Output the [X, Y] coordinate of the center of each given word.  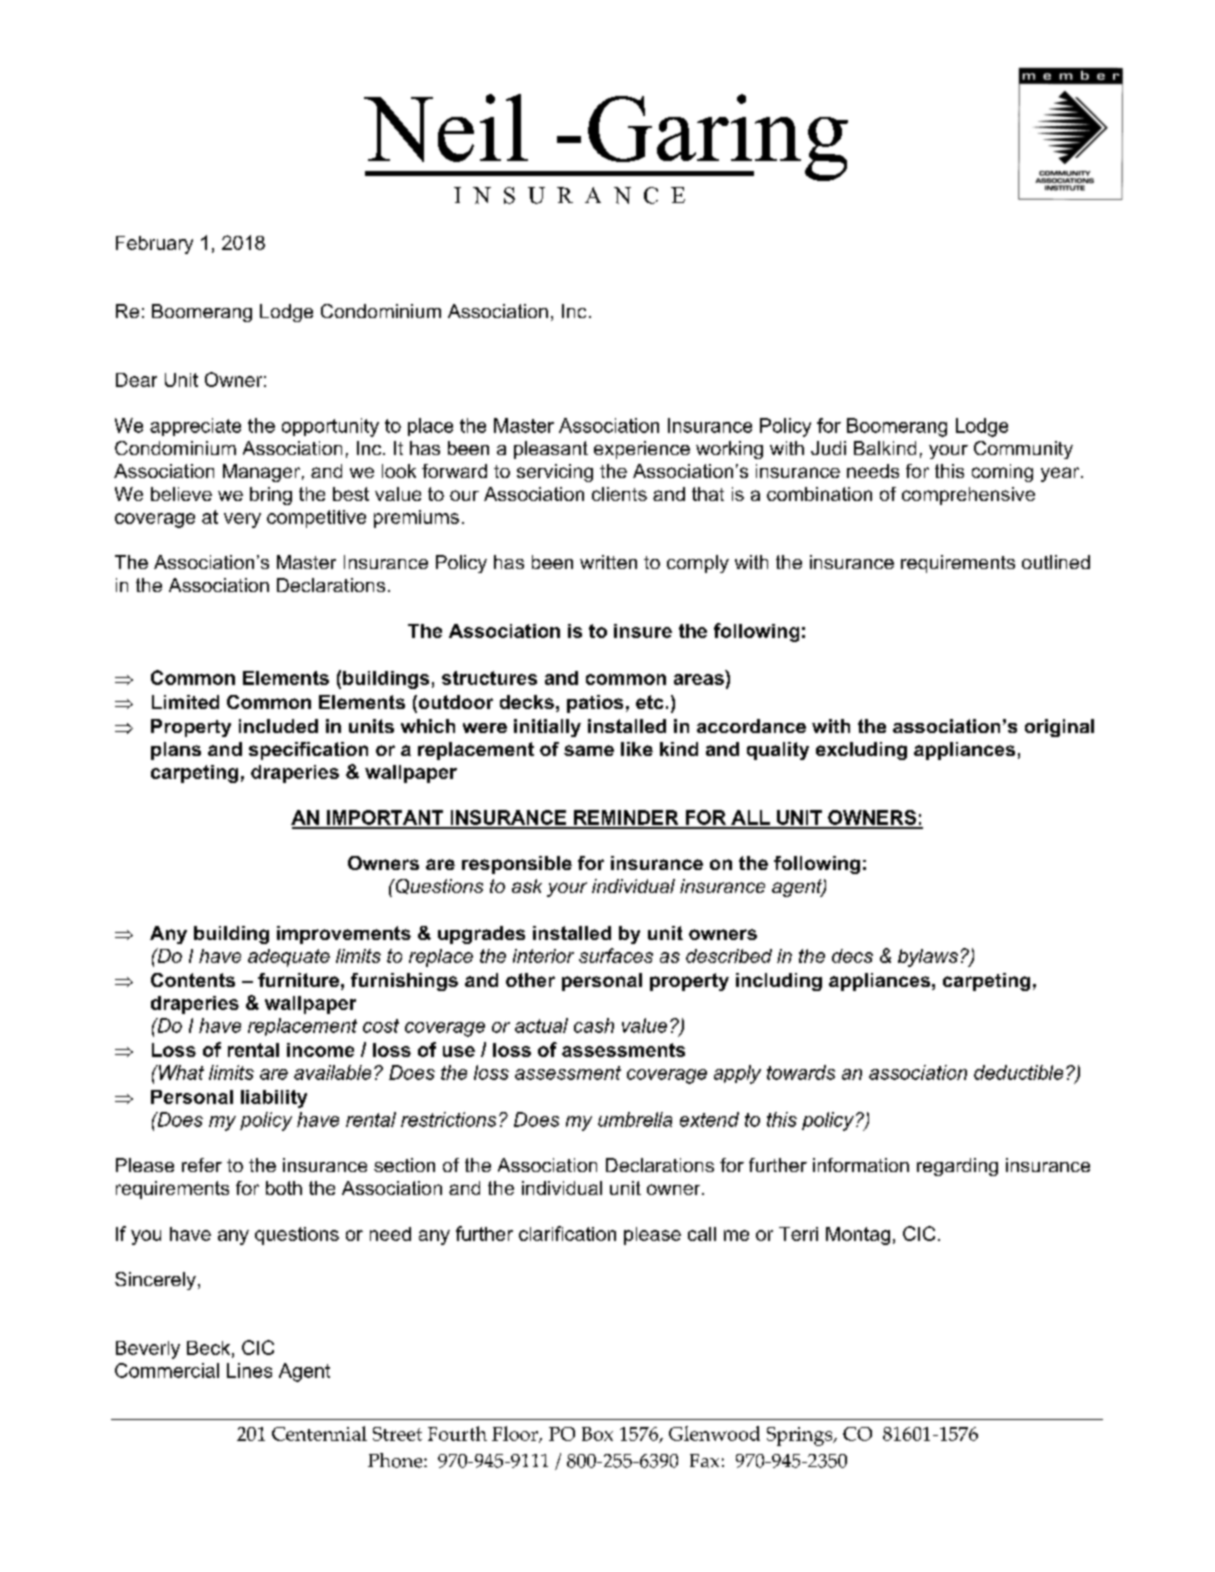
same [589, 750]
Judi [828, 448]
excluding [861, 751]
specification [308, 751]
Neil [446, 128]
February [154, 245]
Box [597, 1434]
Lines [249, 1370]
